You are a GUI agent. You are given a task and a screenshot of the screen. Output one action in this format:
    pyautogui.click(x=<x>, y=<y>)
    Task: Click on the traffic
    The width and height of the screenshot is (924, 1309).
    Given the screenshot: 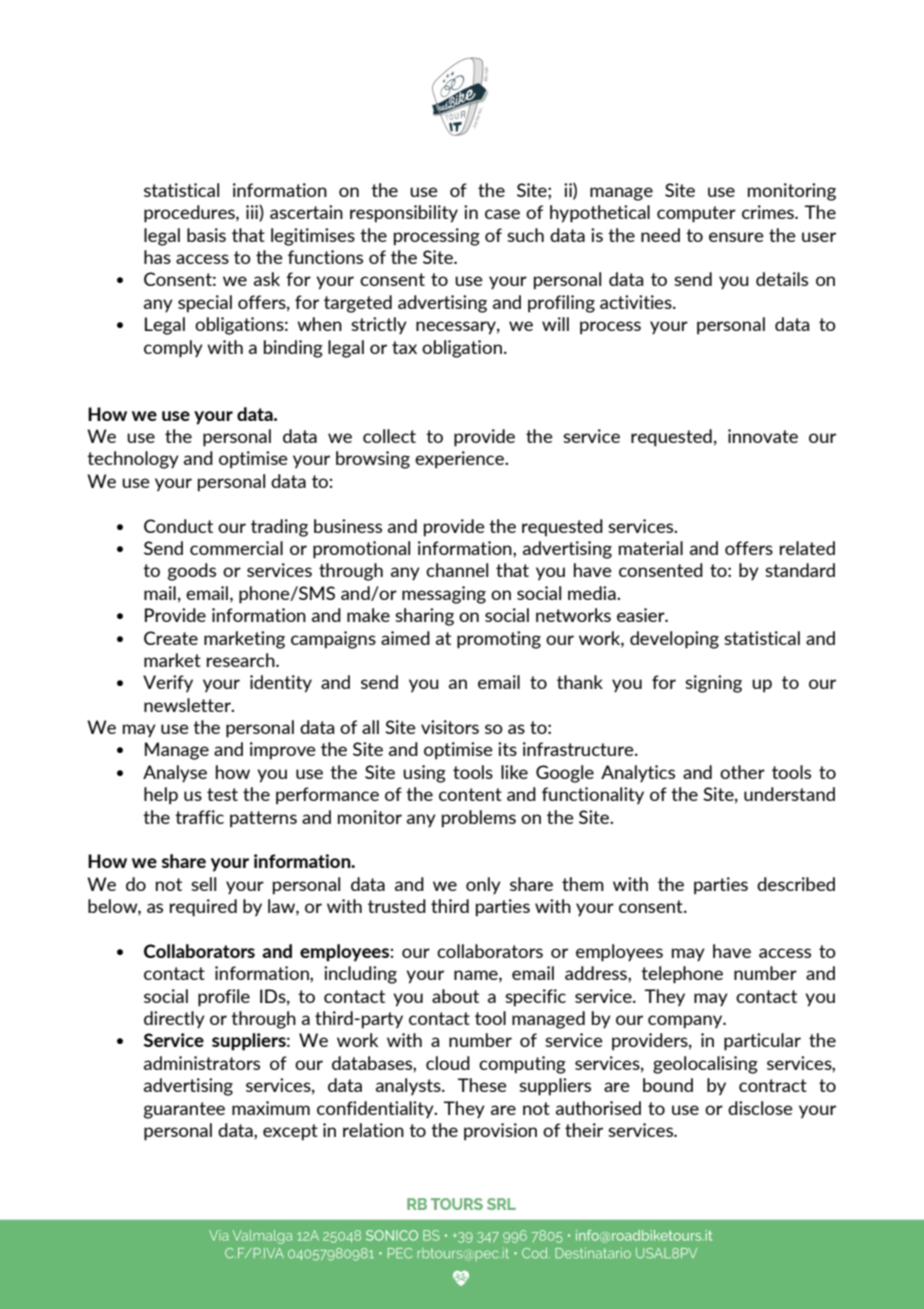 What is the action you would take?
    pyautogui.click(x=199, y=817)
